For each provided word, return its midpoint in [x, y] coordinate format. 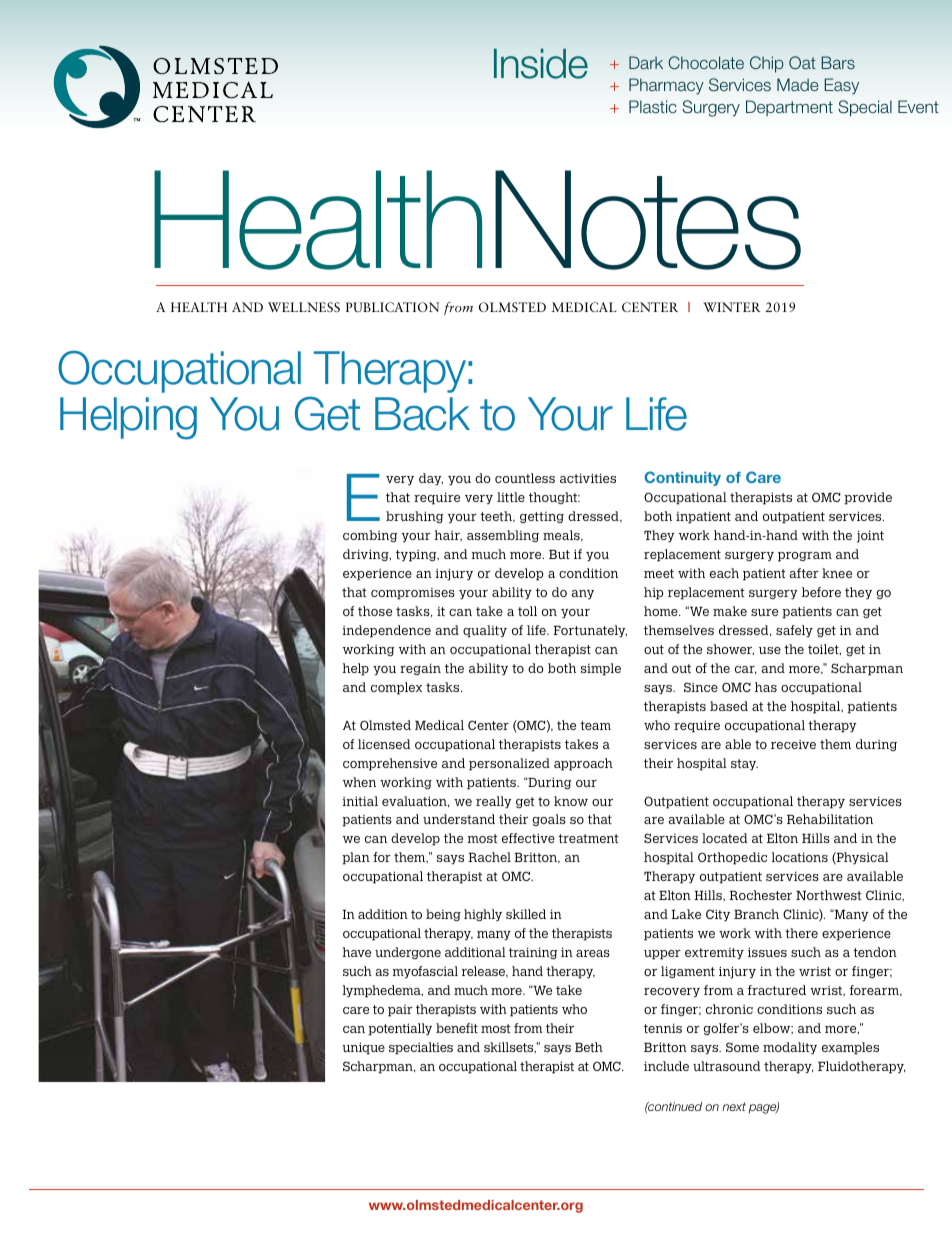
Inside [541, 63]
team [595, 725]
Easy [841, 86]
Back [422, 414]
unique [364, 1048]
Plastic [653, 106]
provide [868, 498]
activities [588, 478]
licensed [384, 744]
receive [793, 744]
